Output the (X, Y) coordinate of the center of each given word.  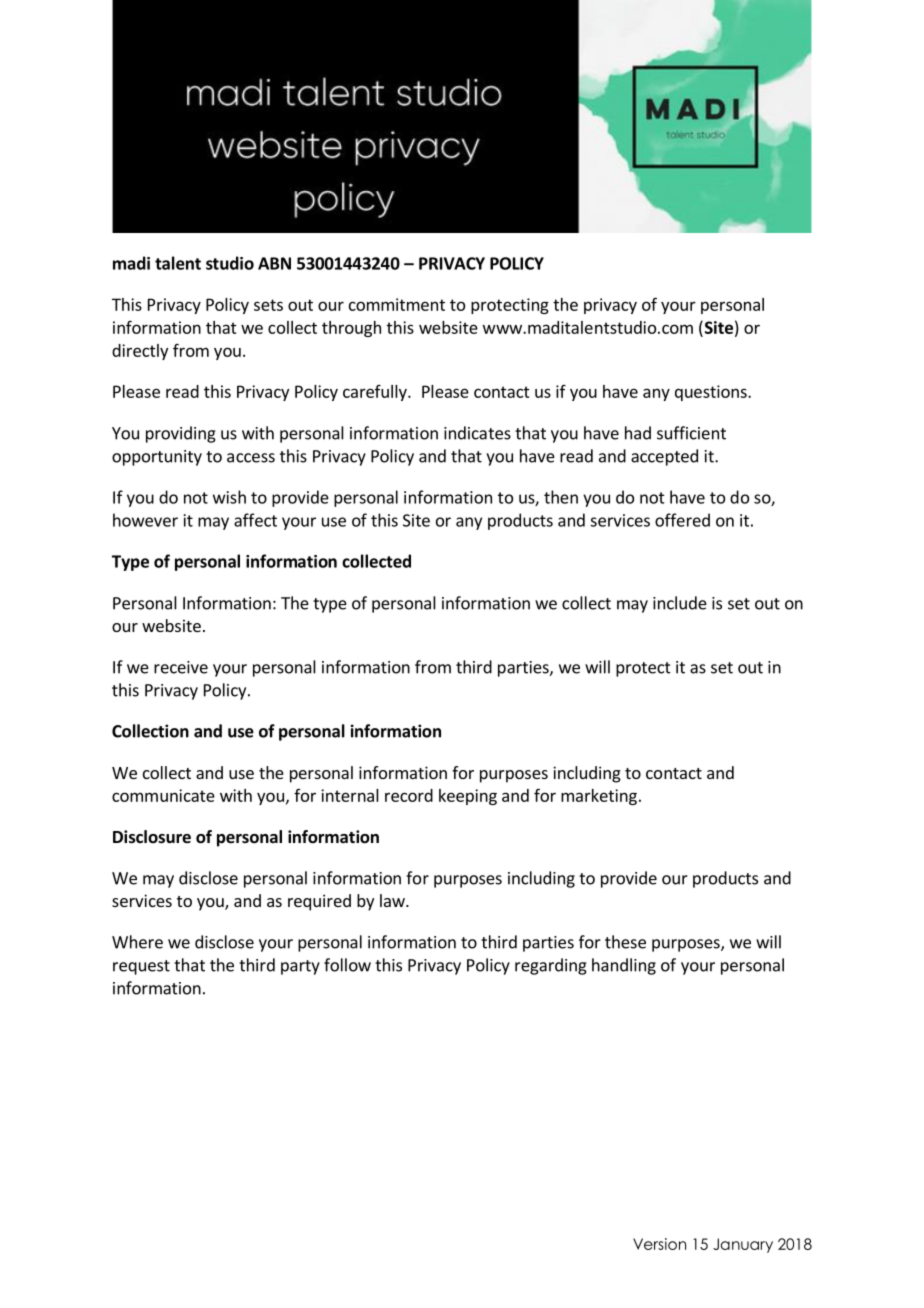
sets (268, 305)
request (141, 967)
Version (659, 1244)
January (743, 1245)
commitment (397, 304)
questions (712, 393)
